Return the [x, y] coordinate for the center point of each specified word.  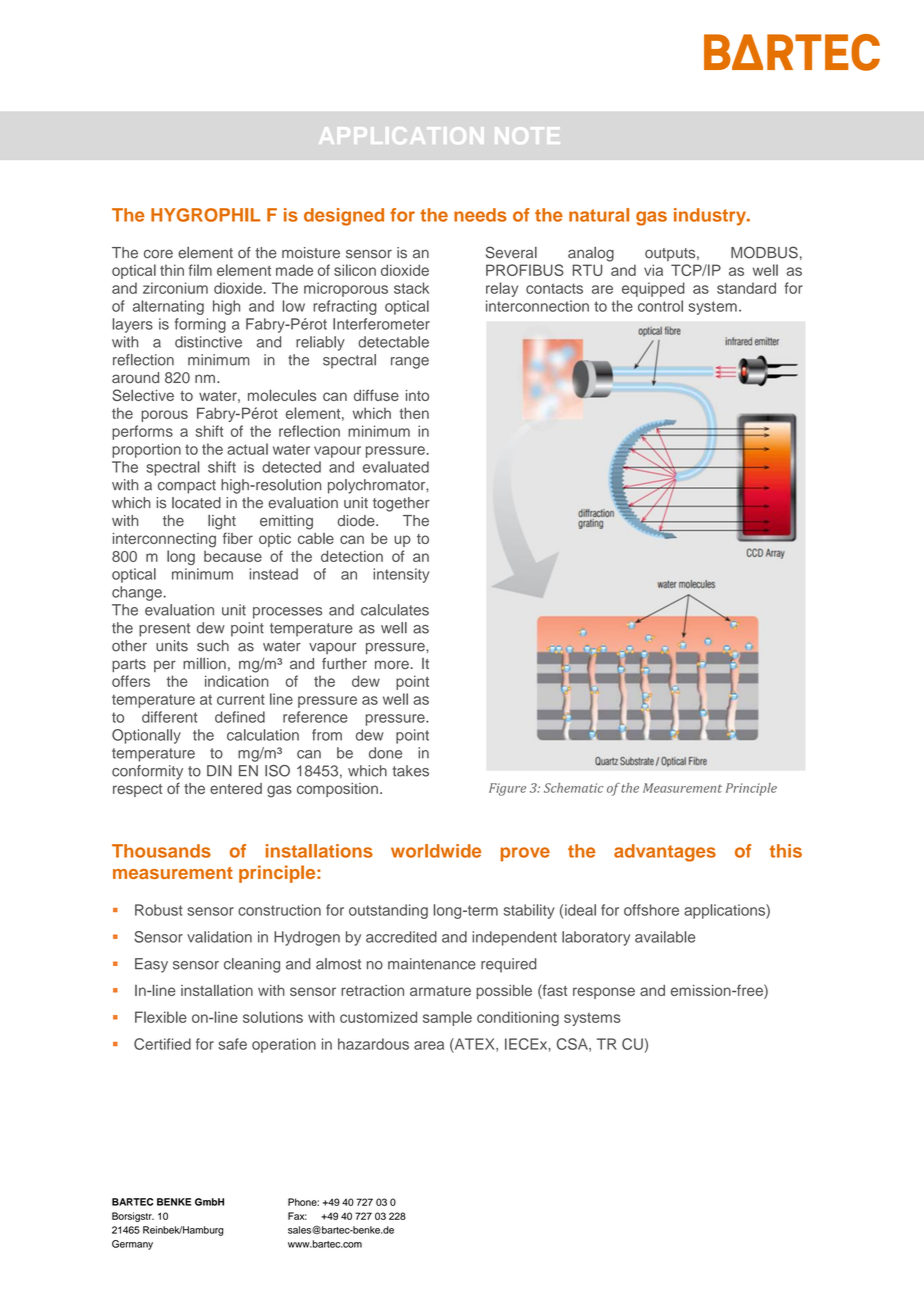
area [429, 1045]
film [200, 270]
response [604, 993]
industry [711, 217]
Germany [132, 1245]
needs [480, 215]
